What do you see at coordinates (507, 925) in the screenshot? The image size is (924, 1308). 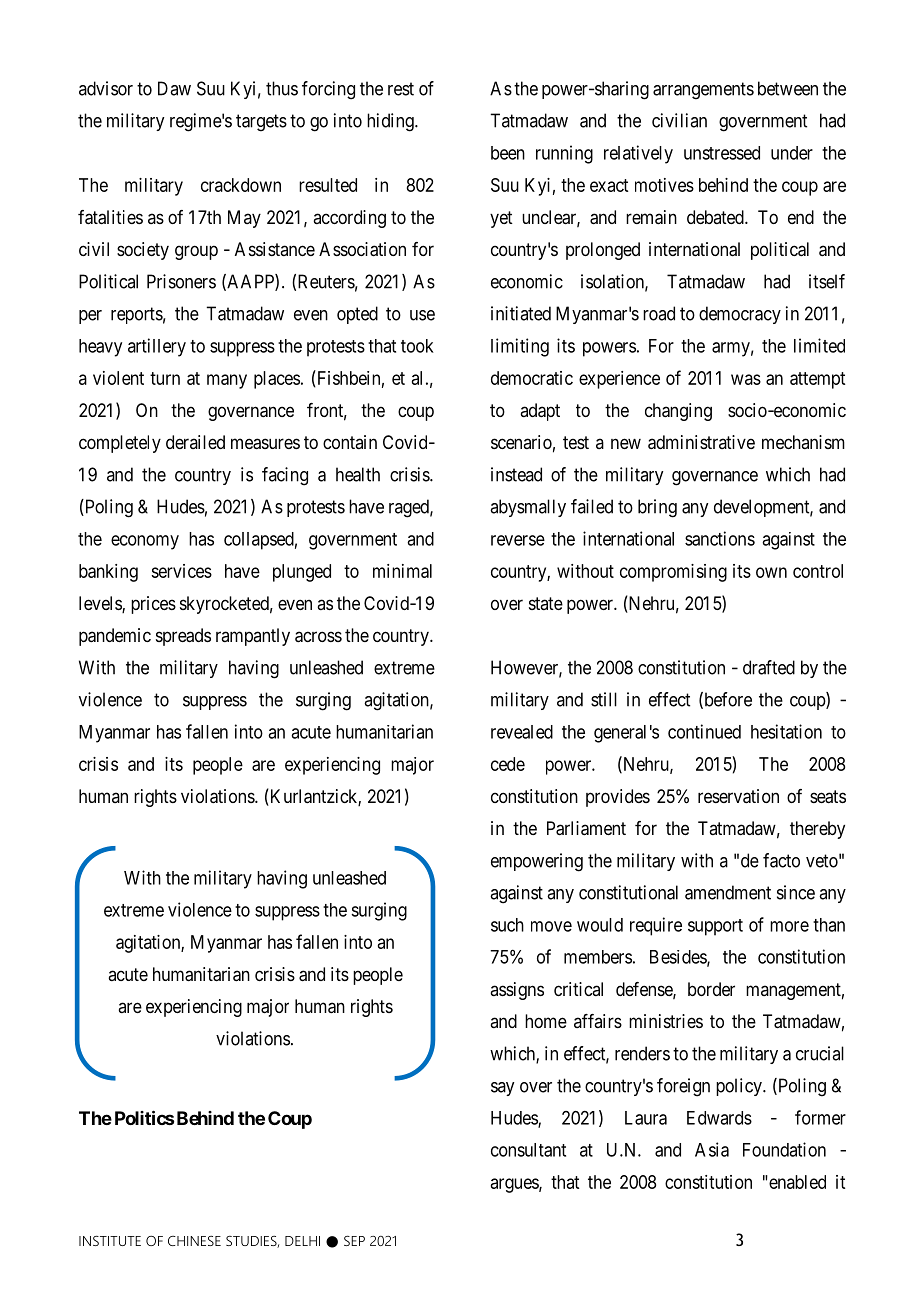 I see `such` at bounding box center [507, 925].
